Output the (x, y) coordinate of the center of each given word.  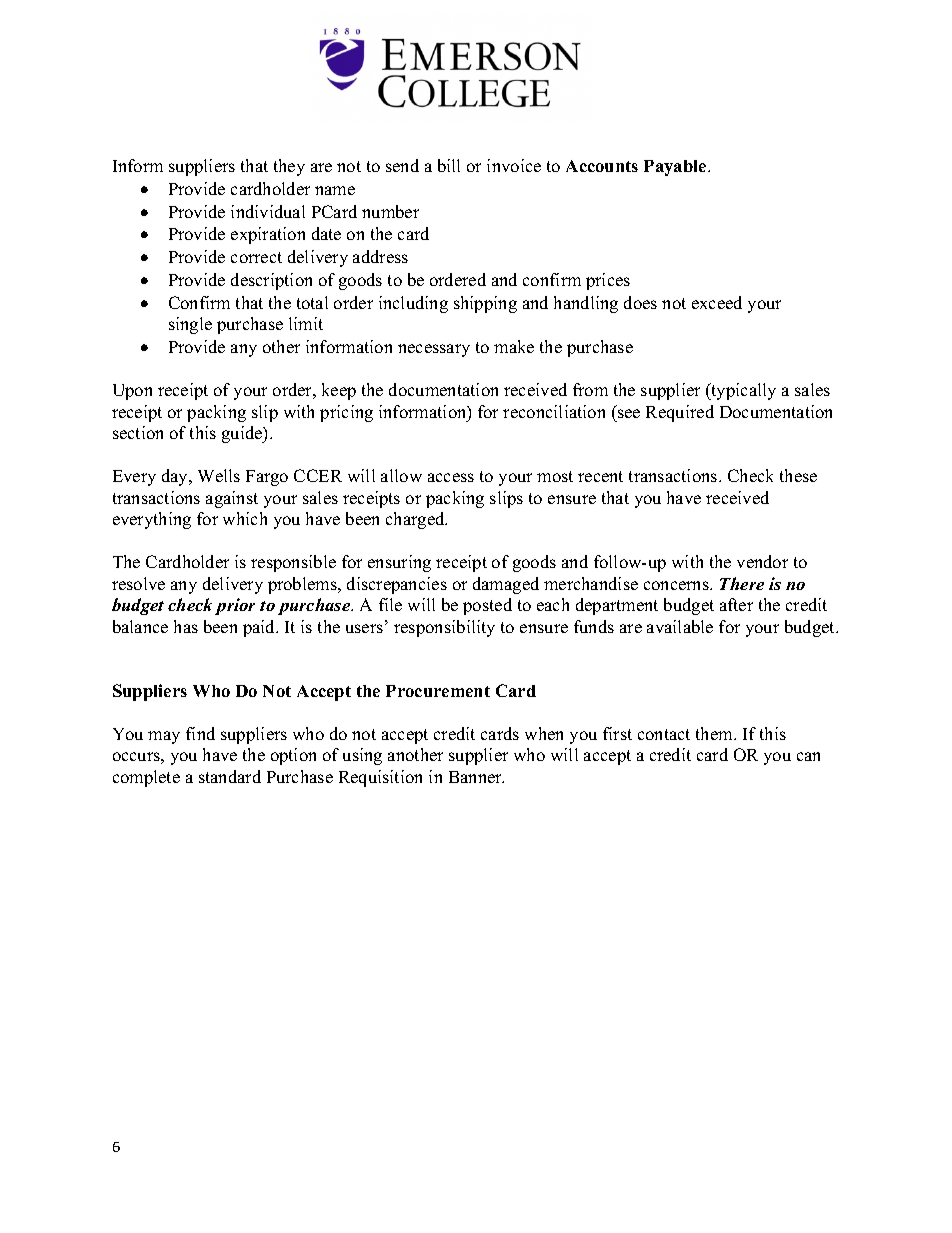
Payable (676, 168)
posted (487, 606)
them (715, 733)
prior (235, 606)
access (451, 477)
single (190, 325)
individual (268, 211)
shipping (485, 304)
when (544, 733)
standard (230, 776)
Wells (219, 475)
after (736, 604)
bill (449, 165)
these (798, 475)
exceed (717, 302)
